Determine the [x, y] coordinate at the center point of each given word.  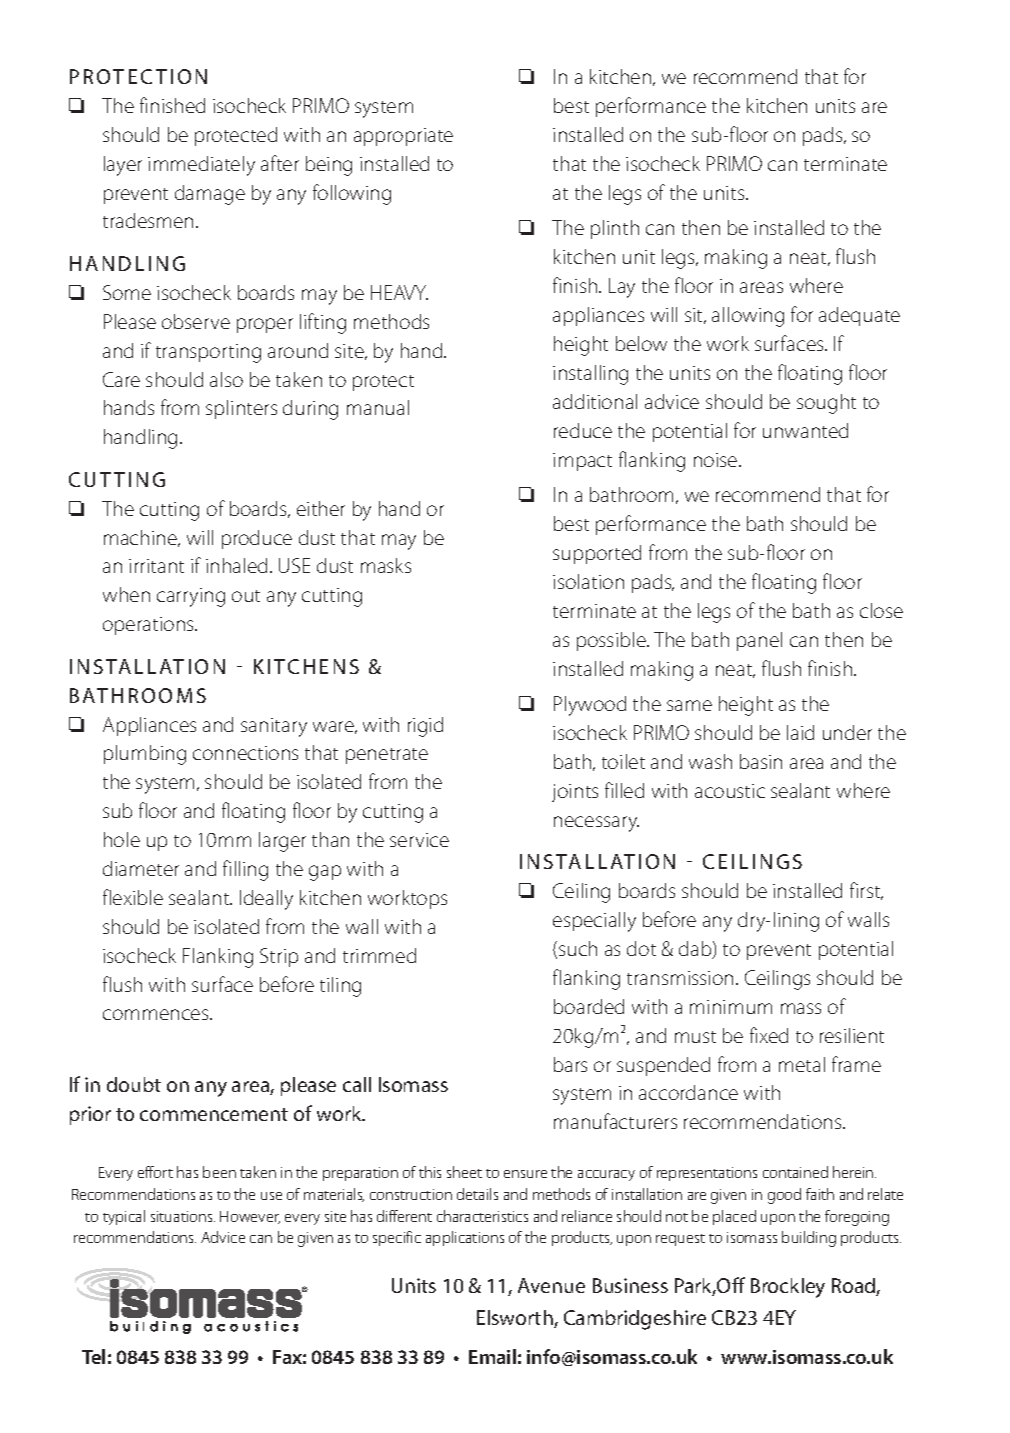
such [578, 948]
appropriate [403, 137]
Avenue [551, 1285]
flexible [133, 897]
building [809, 1239]
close [881, 610]
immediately [201, 166]
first [866, 891]
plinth [615, 229]
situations [183, 1216]
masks [386, 565]
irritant [156, 566]
